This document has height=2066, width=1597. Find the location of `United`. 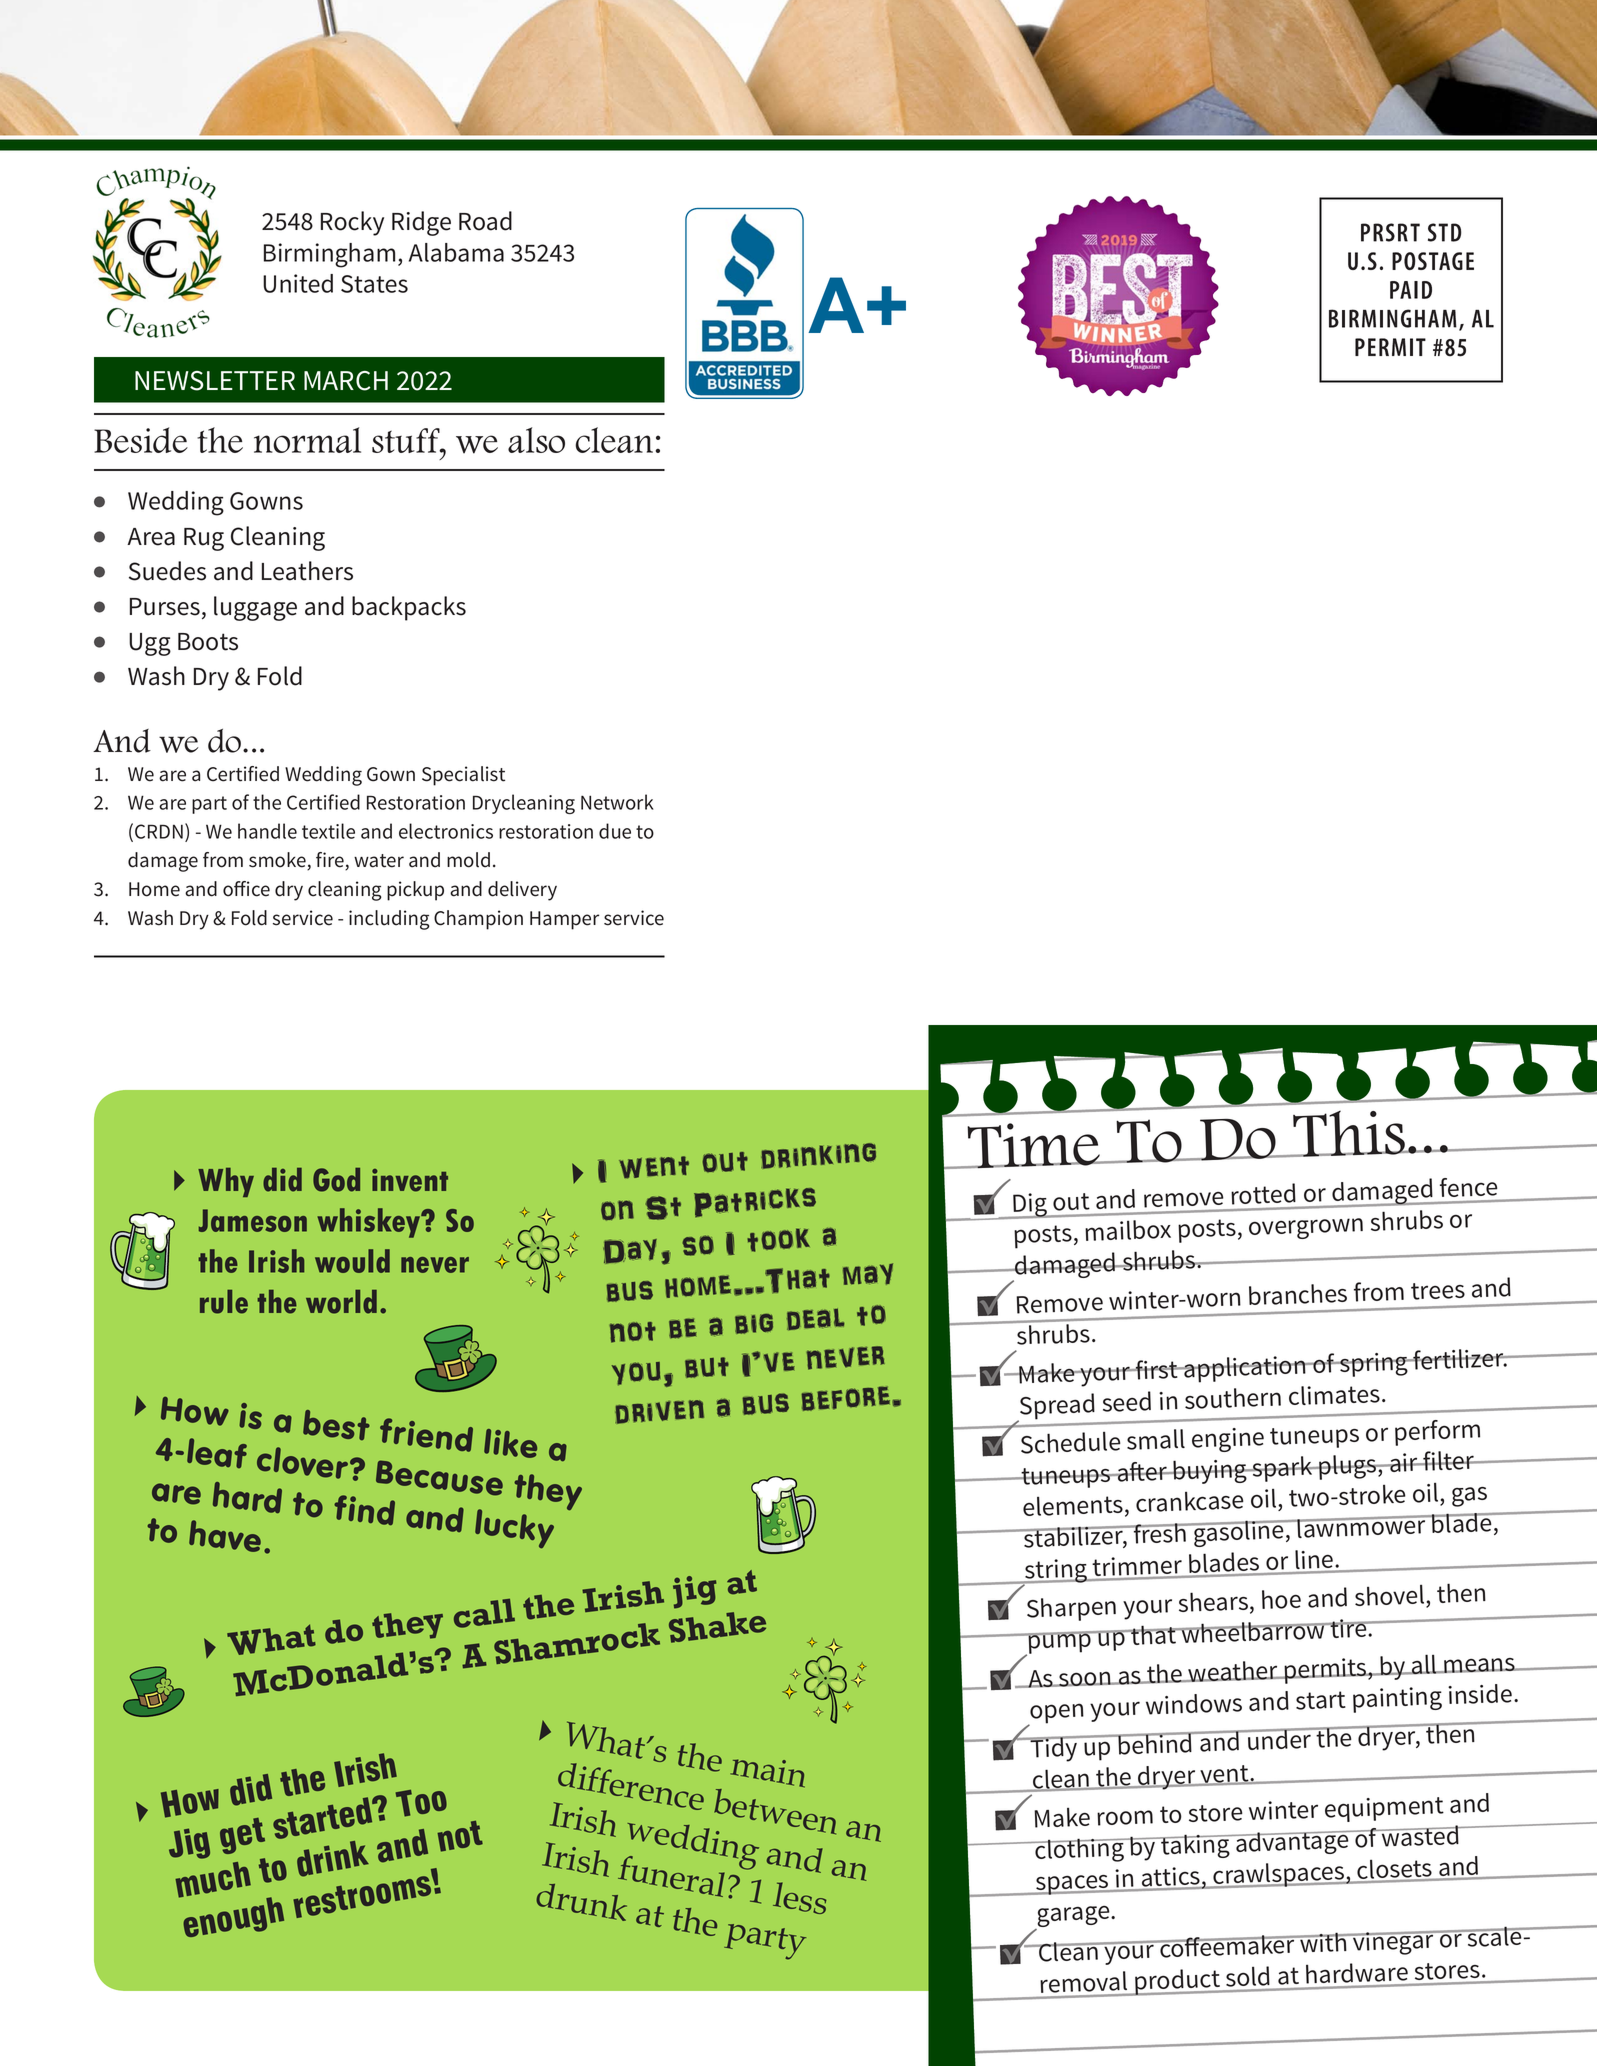

United is located at coordinates (298, 283).
